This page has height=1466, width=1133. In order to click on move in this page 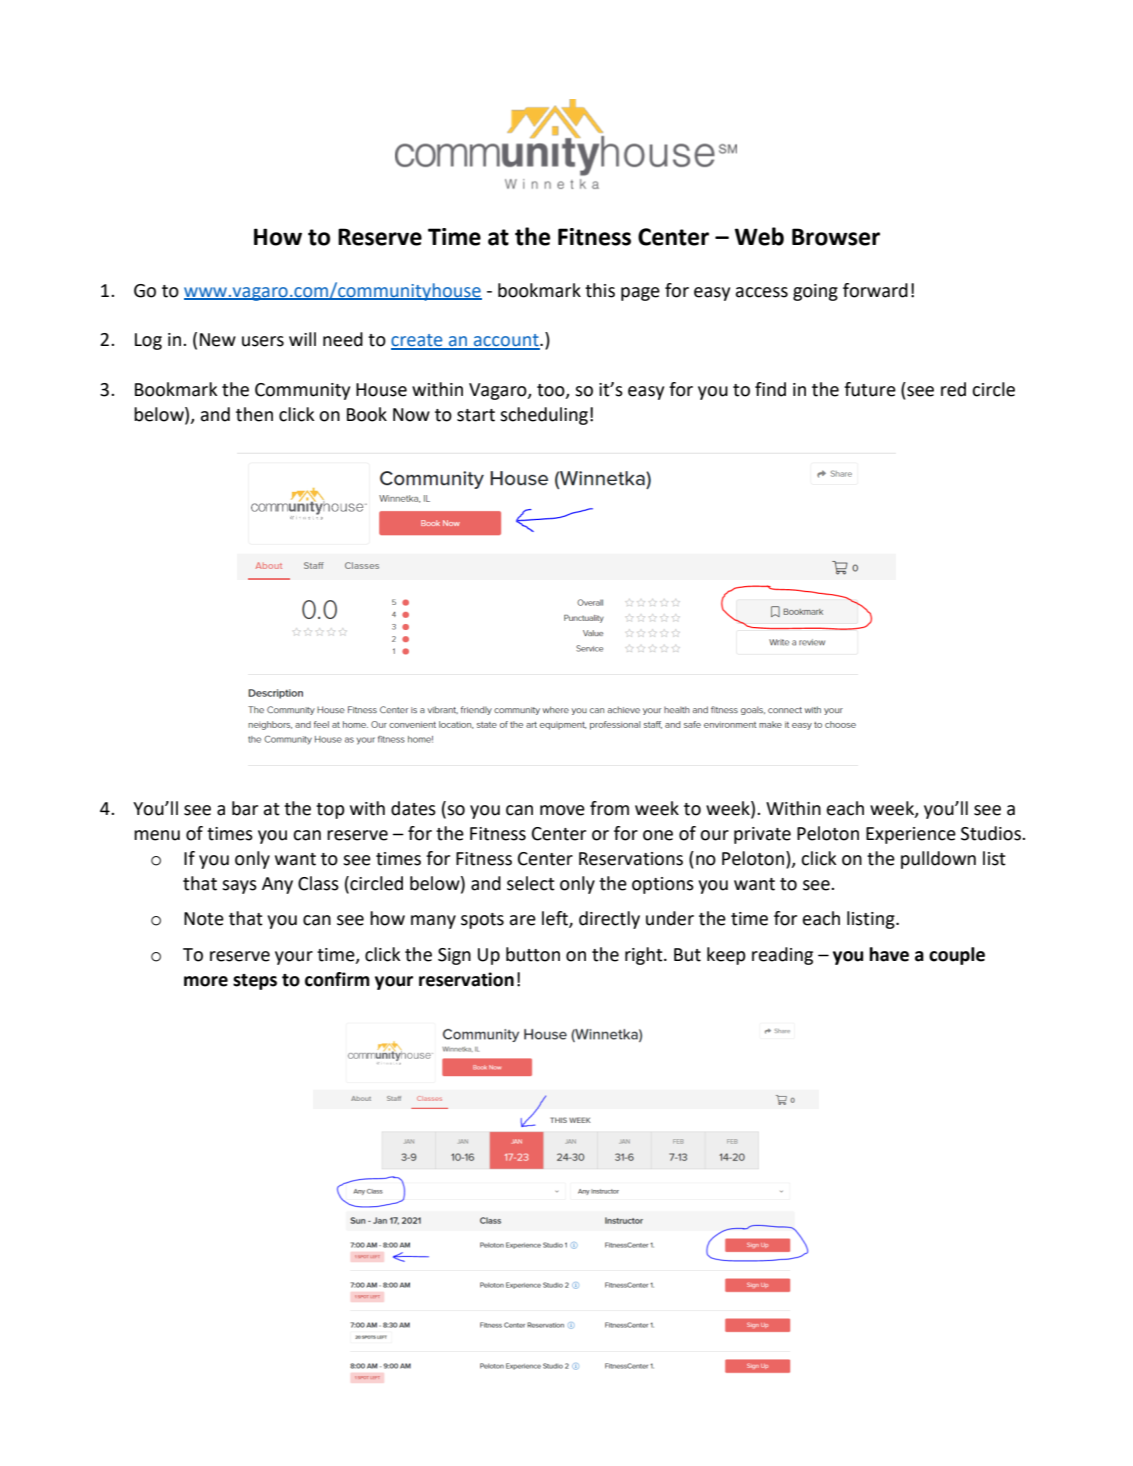, I will do `click(562, 810)`.
